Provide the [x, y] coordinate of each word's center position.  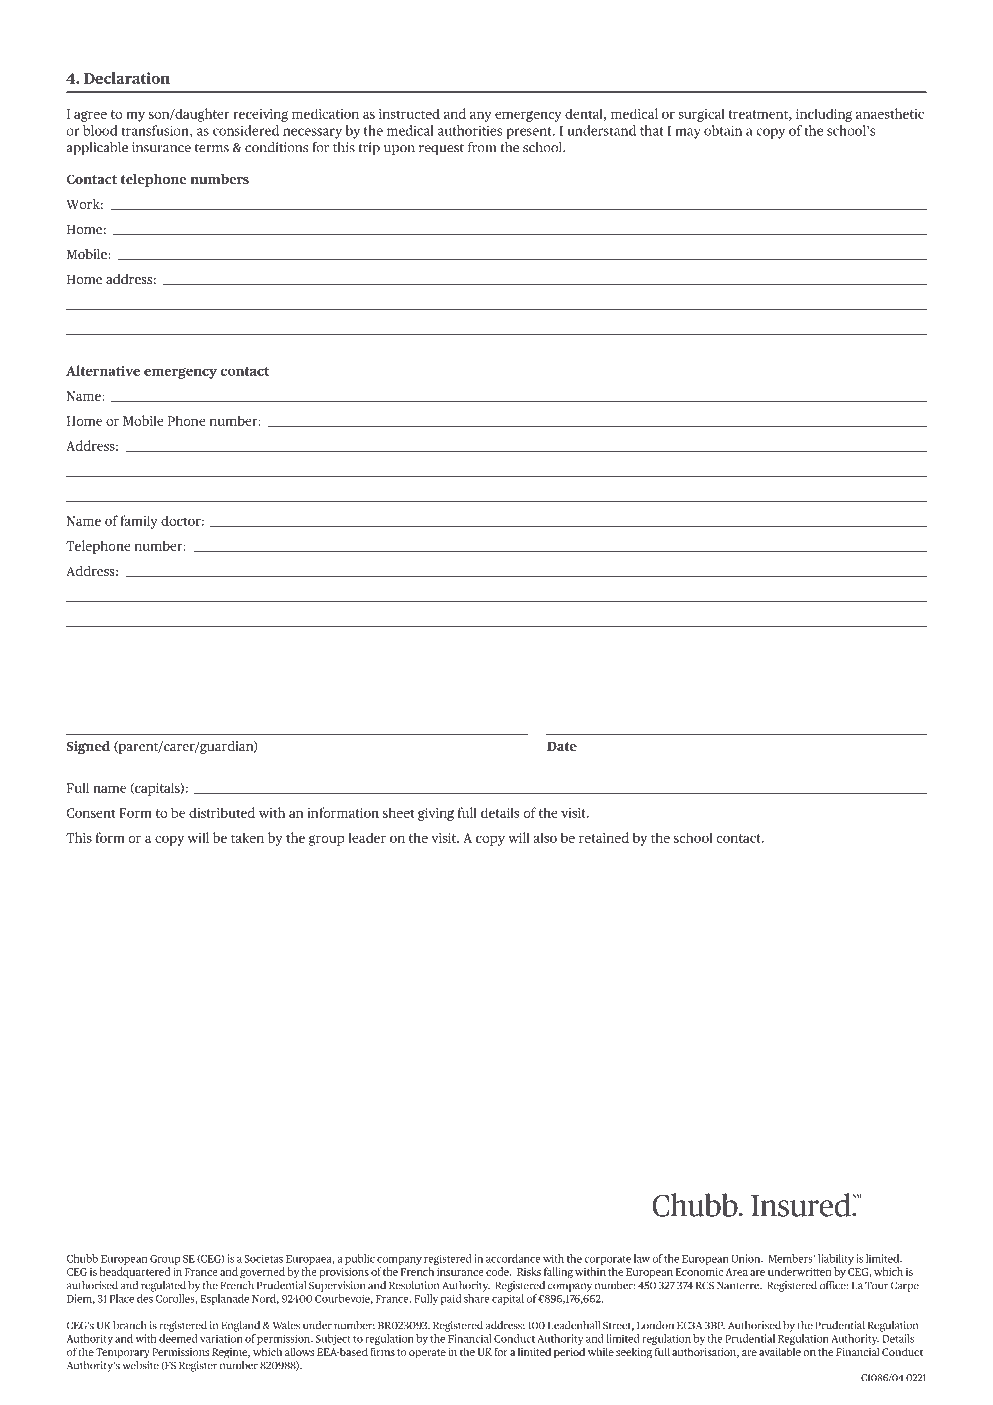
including [824, 115]
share [477, 1298]
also [545, 837]
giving [436, 814]
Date [562, 746]
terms [212, 148]
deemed [178, 1338]
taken [247, 837]
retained [604, 837]
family [139, 522]
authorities [470, 130]
